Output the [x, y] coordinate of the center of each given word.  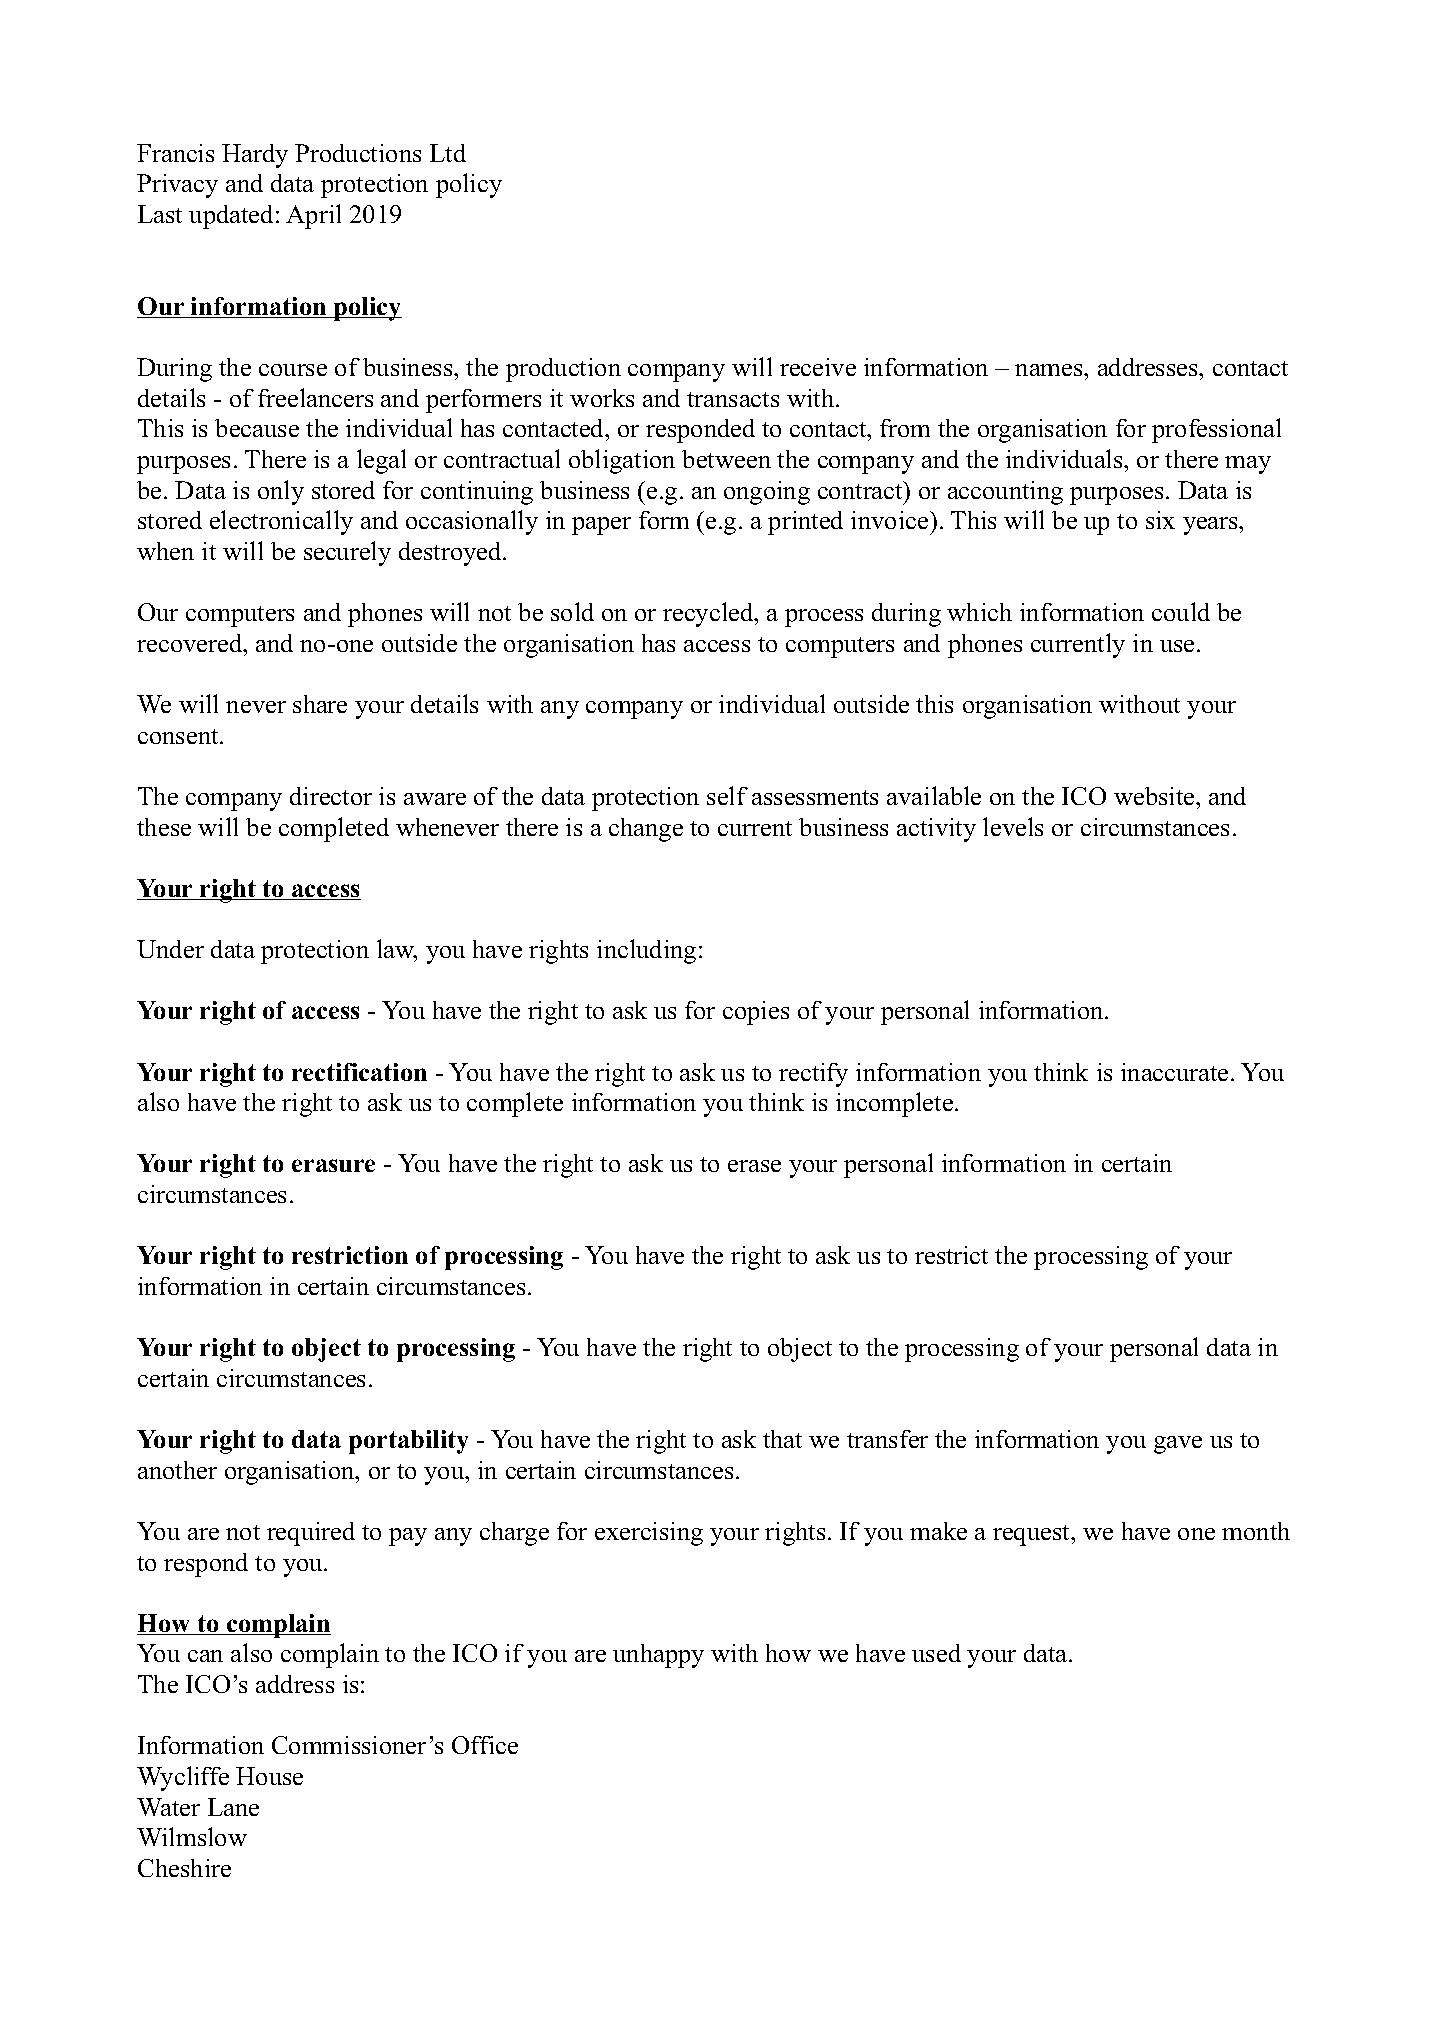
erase [754, 1166]
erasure [333, 1165]
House [269, 1776]
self [727, 795]
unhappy [658, 1656]
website [1155, 796]
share [320, 704]
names [1050, 370]
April [313, 216]
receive [818, 367]
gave [1178, 1445]
